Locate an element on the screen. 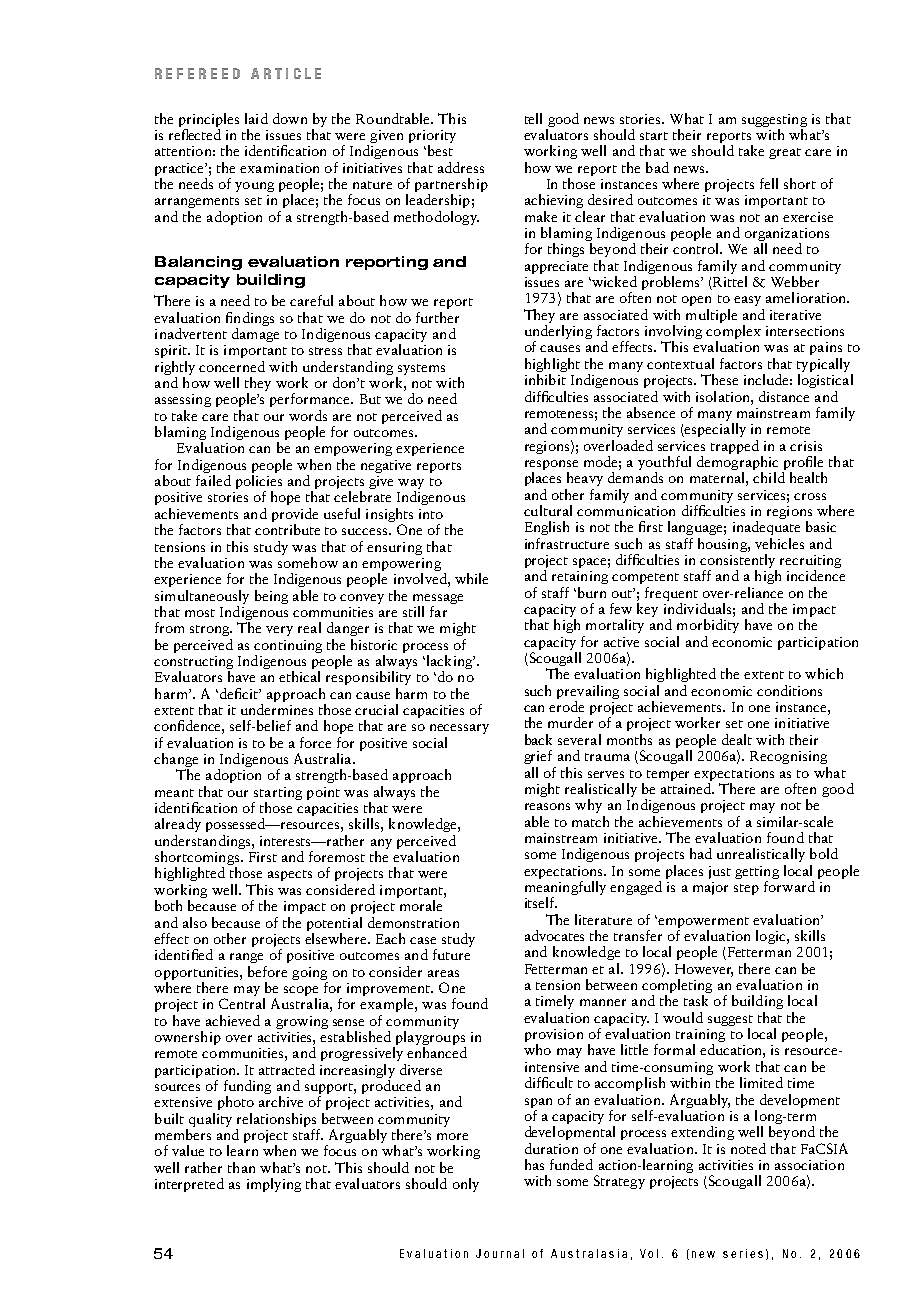 Image resolution: width=924 pixels, height=1309 pixels. lacking is located at coordinates (449, 663).
